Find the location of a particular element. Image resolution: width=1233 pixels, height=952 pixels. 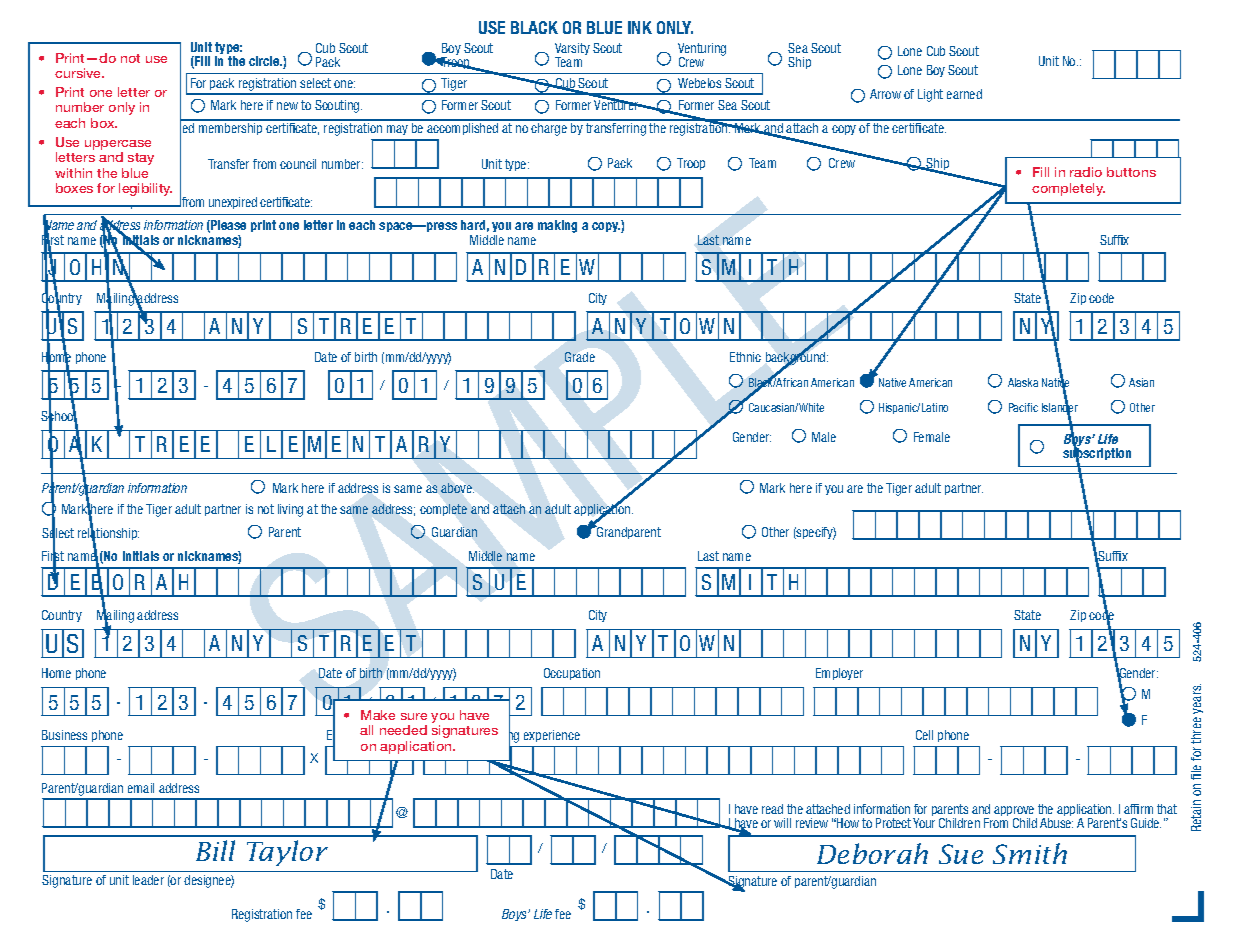

above is located at coordinates (457, 488).
